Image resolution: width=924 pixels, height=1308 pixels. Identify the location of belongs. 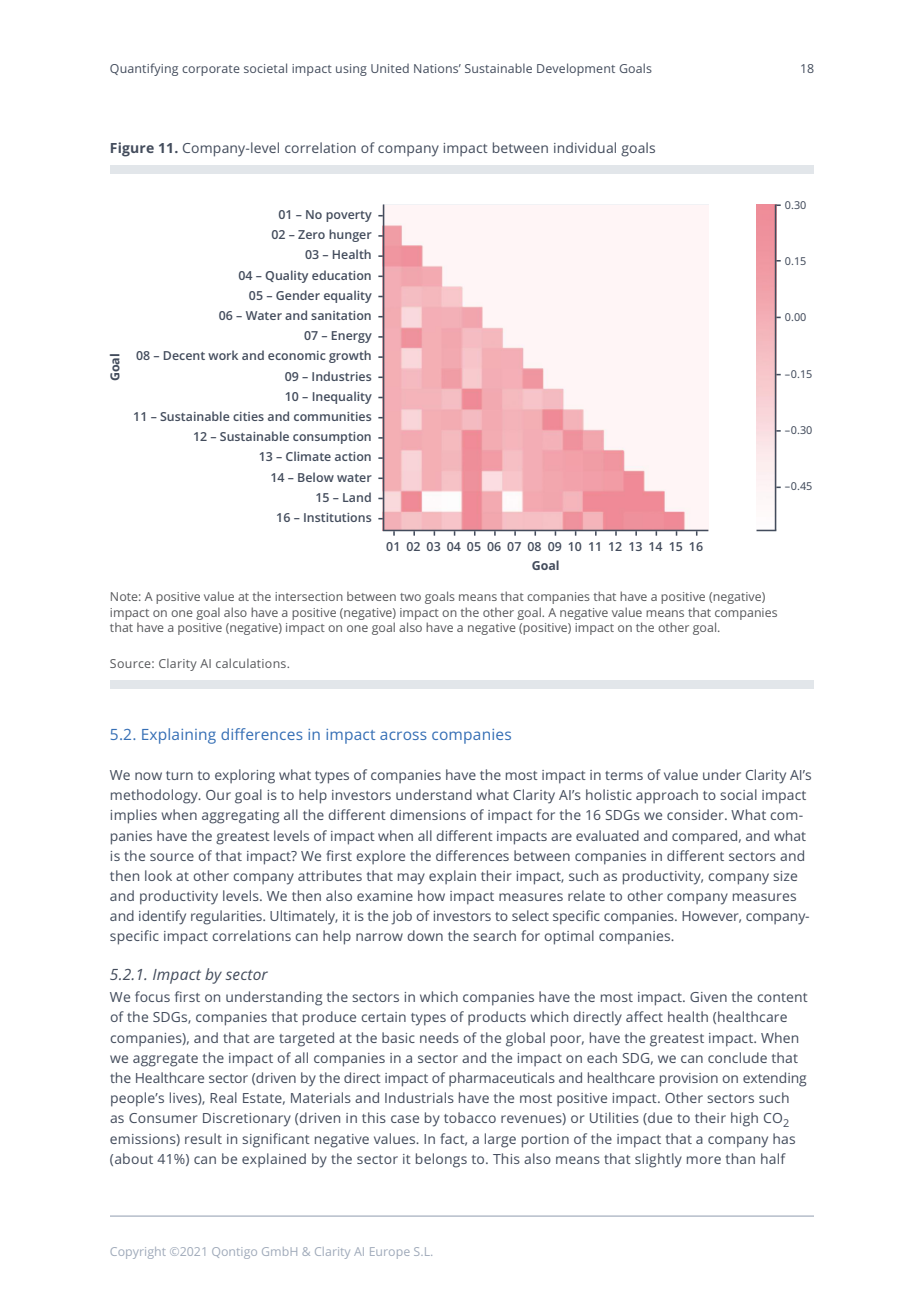
(441, 1160).
